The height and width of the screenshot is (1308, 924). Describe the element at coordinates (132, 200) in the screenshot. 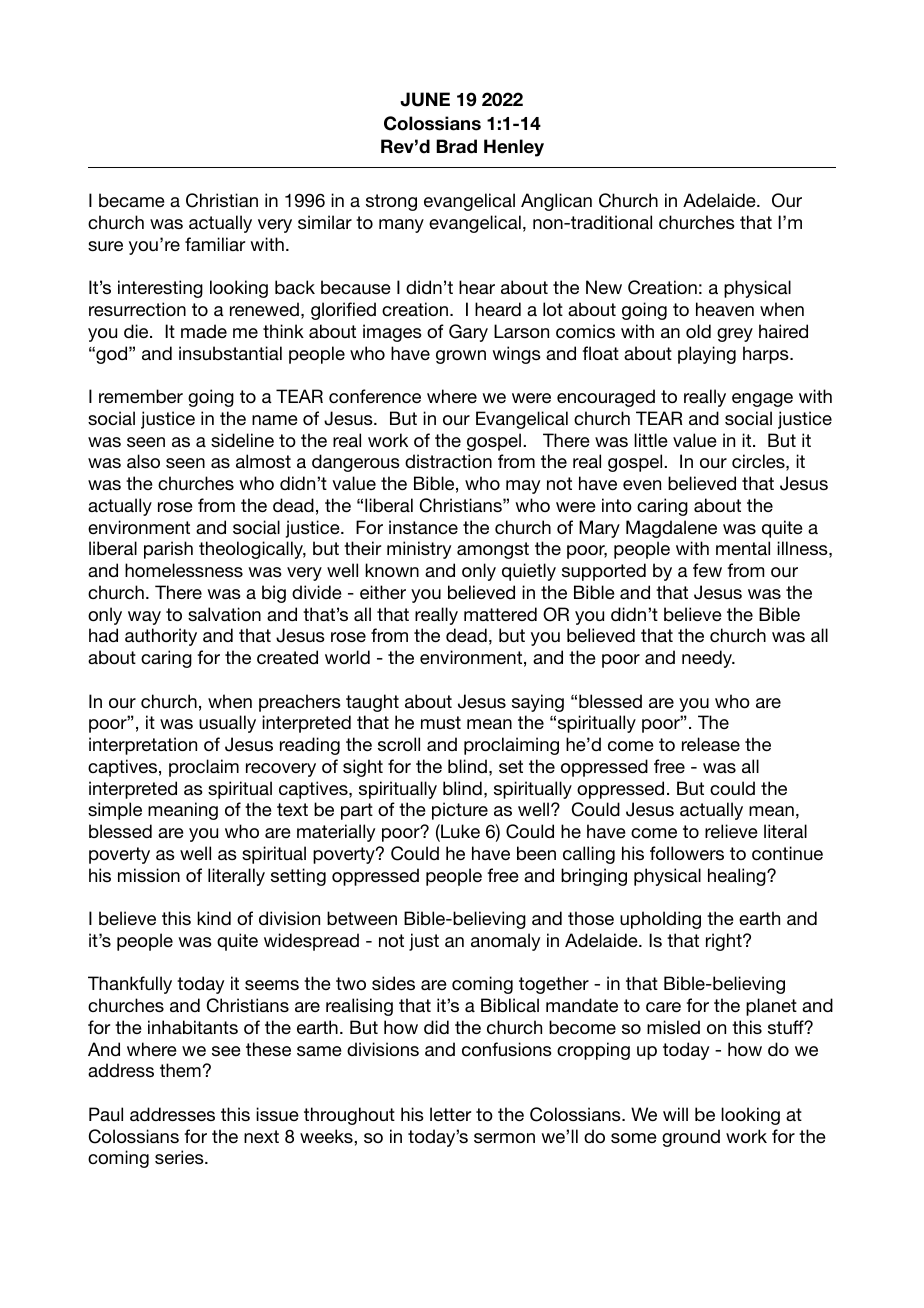

I see `became` at that location.
